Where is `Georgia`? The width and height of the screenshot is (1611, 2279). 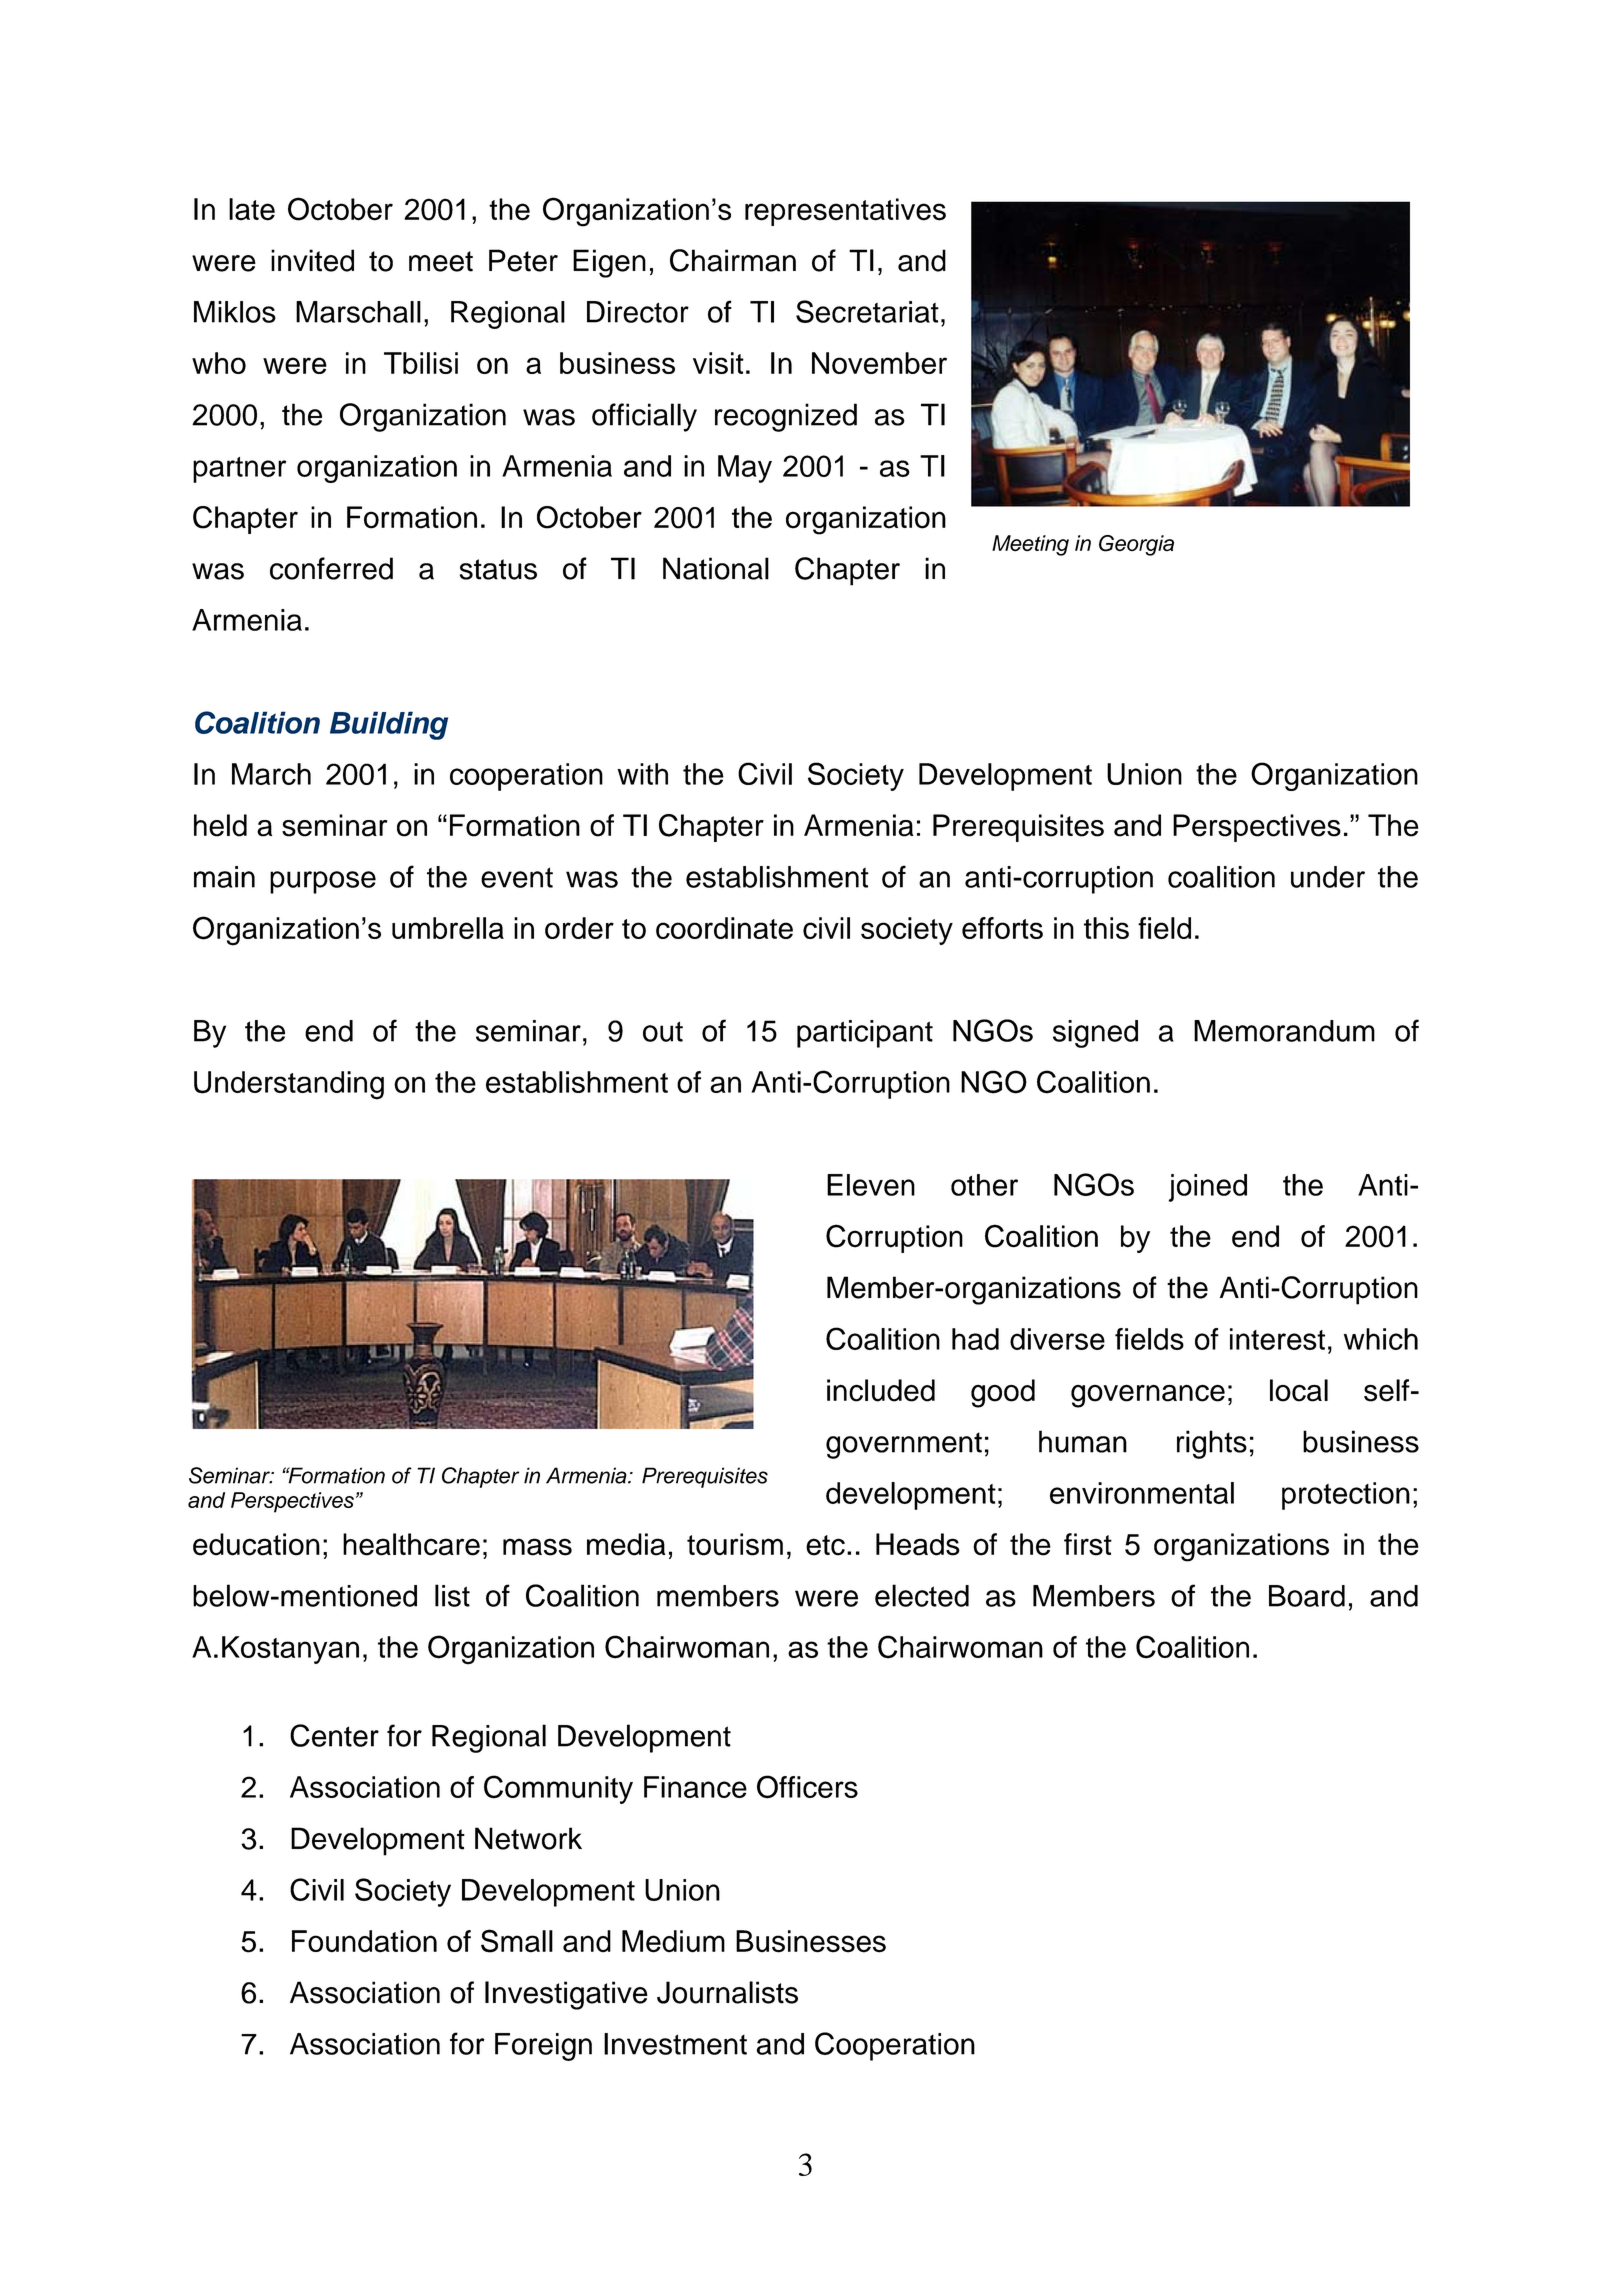 Georgia is located at coordinates (1136, 545).
